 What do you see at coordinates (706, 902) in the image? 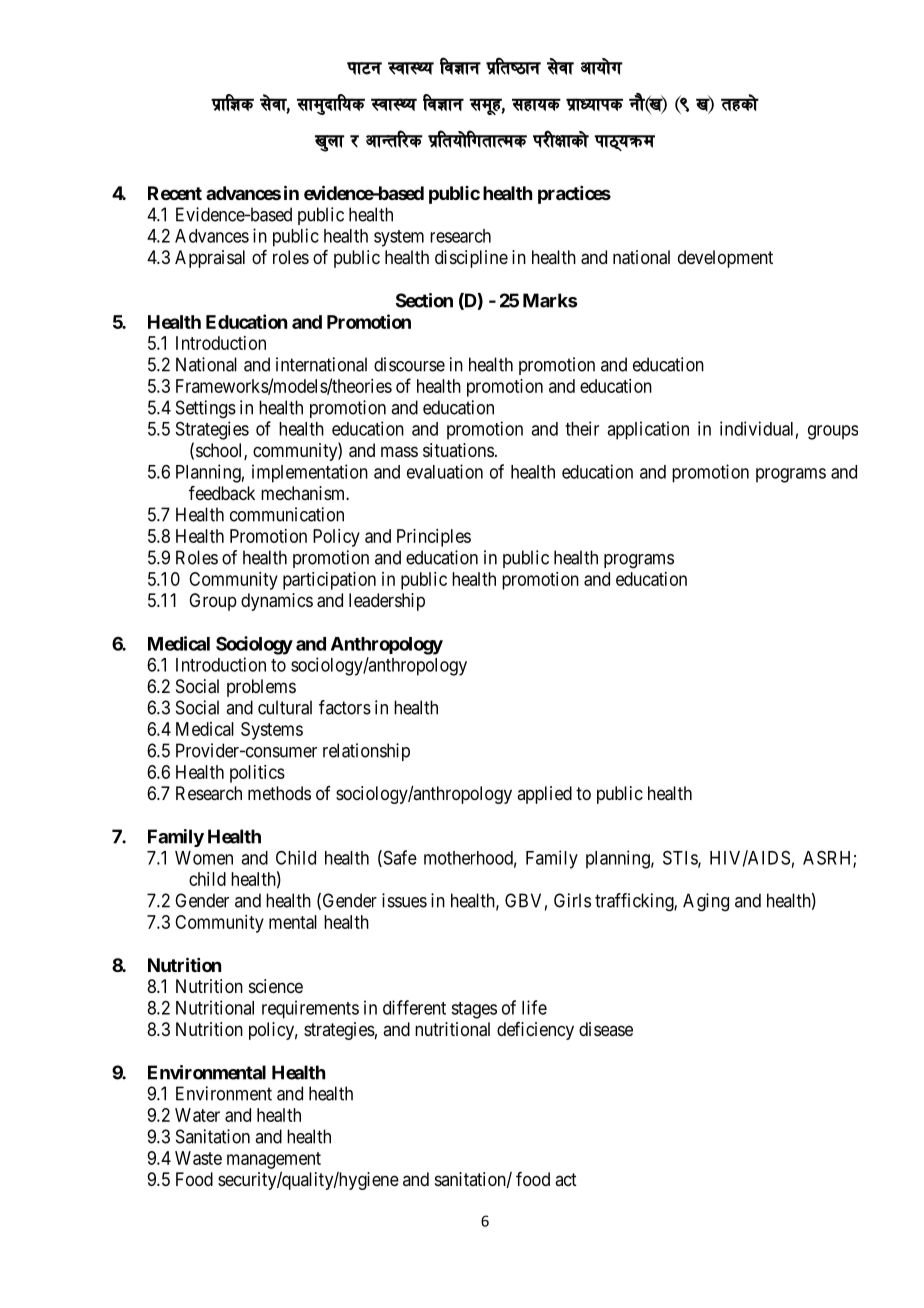
I see `Aging` at bounding box center [706, 902].
